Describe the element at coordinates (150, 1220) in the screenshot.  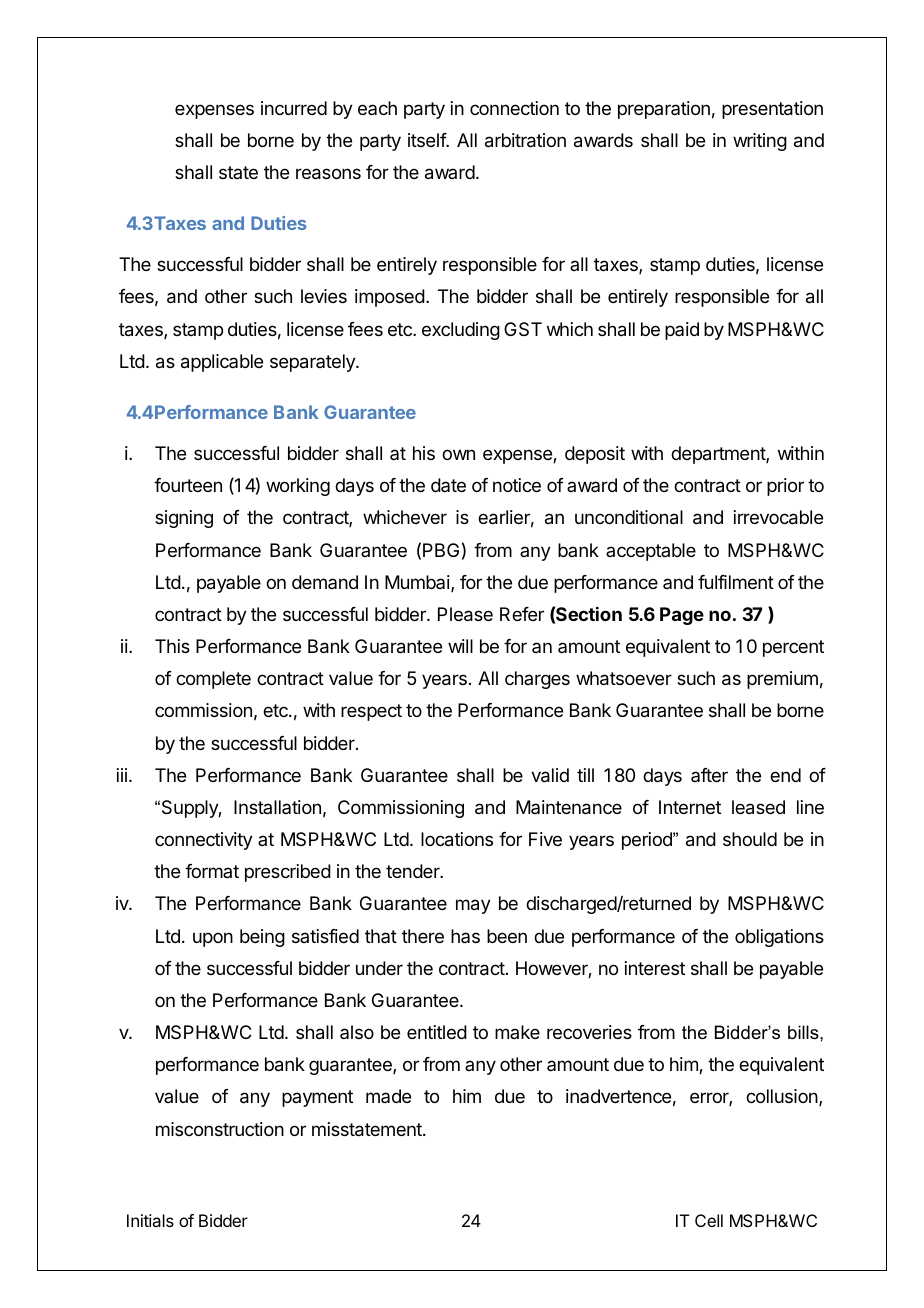
I see `Initials` at that location.
